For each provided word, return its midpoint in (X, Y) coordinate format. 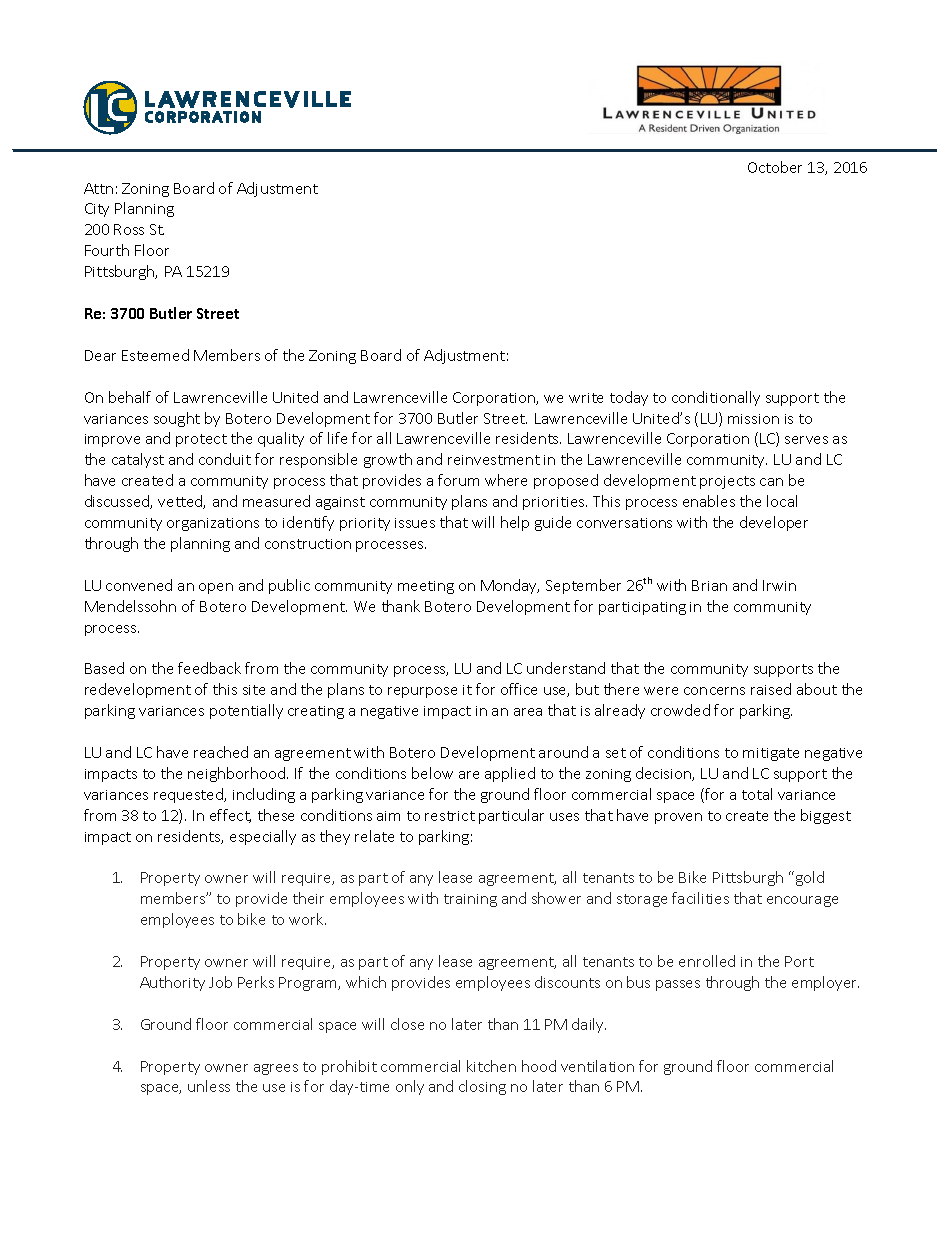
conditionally (716, 398)
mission (753, 419)
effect (230, 816)
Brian (709, 585)
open (216, 588)
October (775, 167)
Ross (129, 229)
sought (177, 419)
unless (209, 1086)
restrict (450, 816)
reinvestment (494, 460)
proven (678, 818)
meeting (426, 587)
